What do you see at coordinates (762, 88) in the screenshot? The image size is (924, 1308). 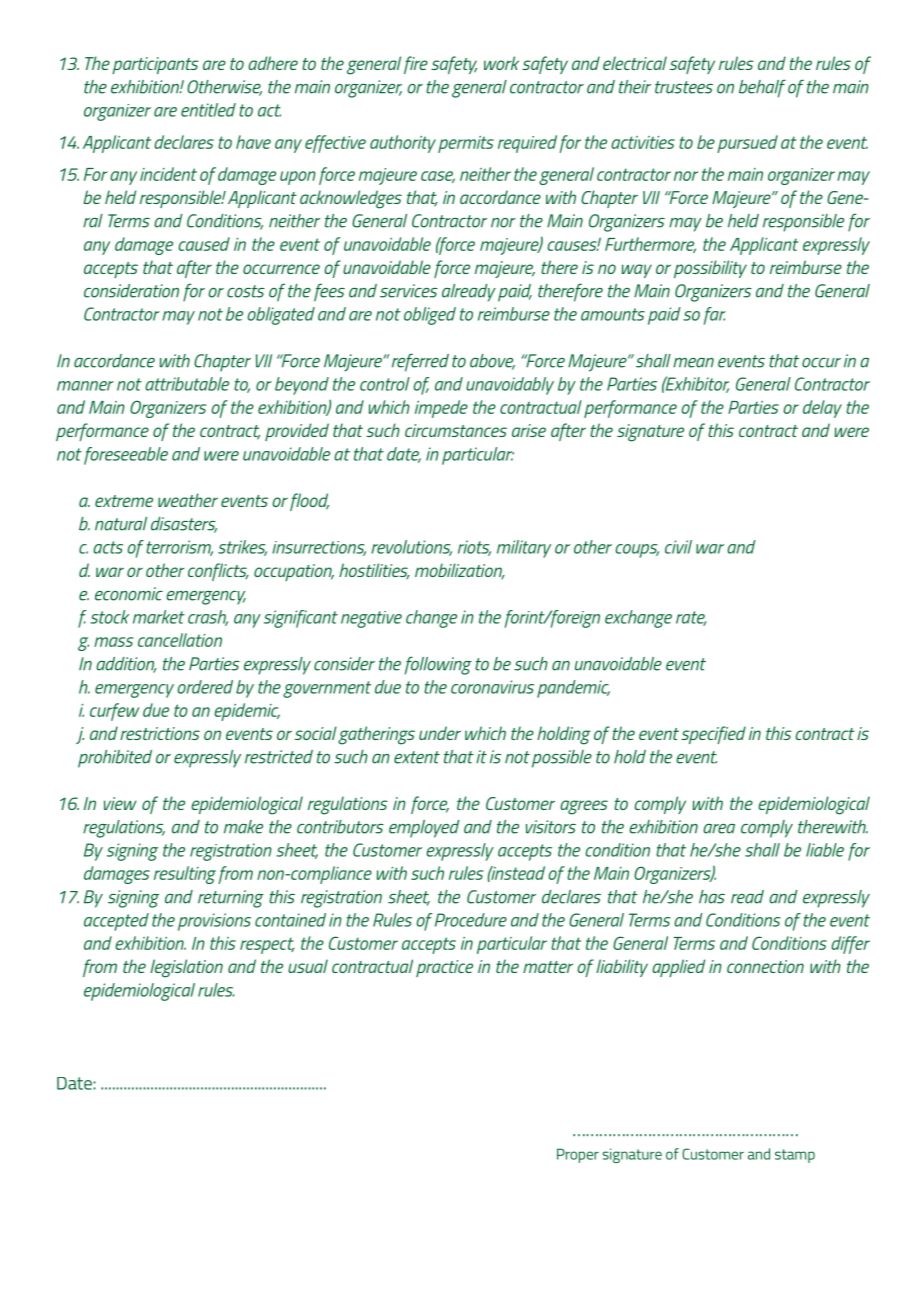 I see `behalf` at bounding box center [762, 88].
